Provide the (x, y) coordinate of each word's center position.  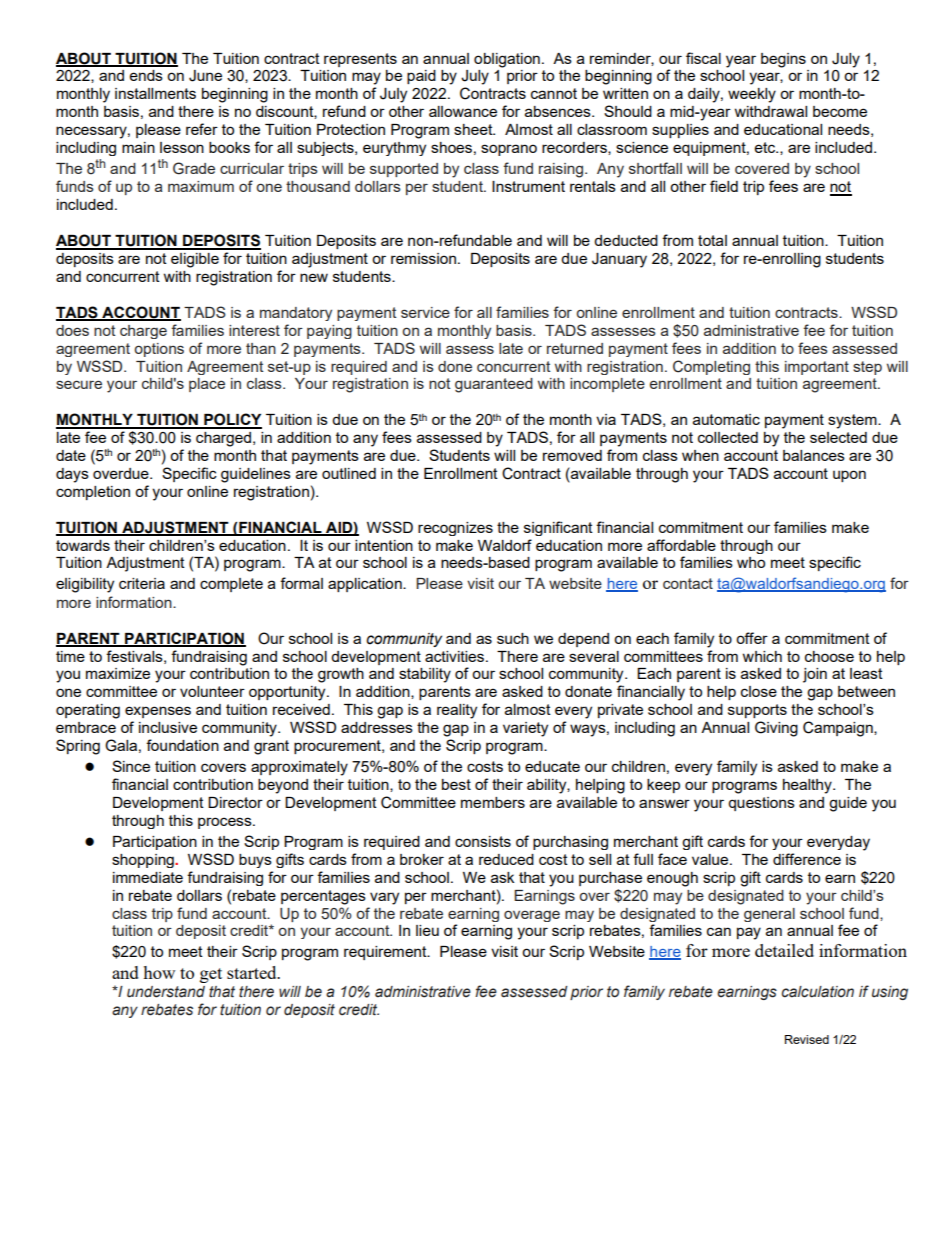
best (456, 784)
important (817, 368)
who (751, 562)
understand (166, 992)
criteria (142, 583)
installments (155, 93)
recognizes (455, 529)
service (425, 312)
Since (131, 766)
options (159, 350)
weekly (752, 95)
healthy (808, 786)
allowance (463, 111)
